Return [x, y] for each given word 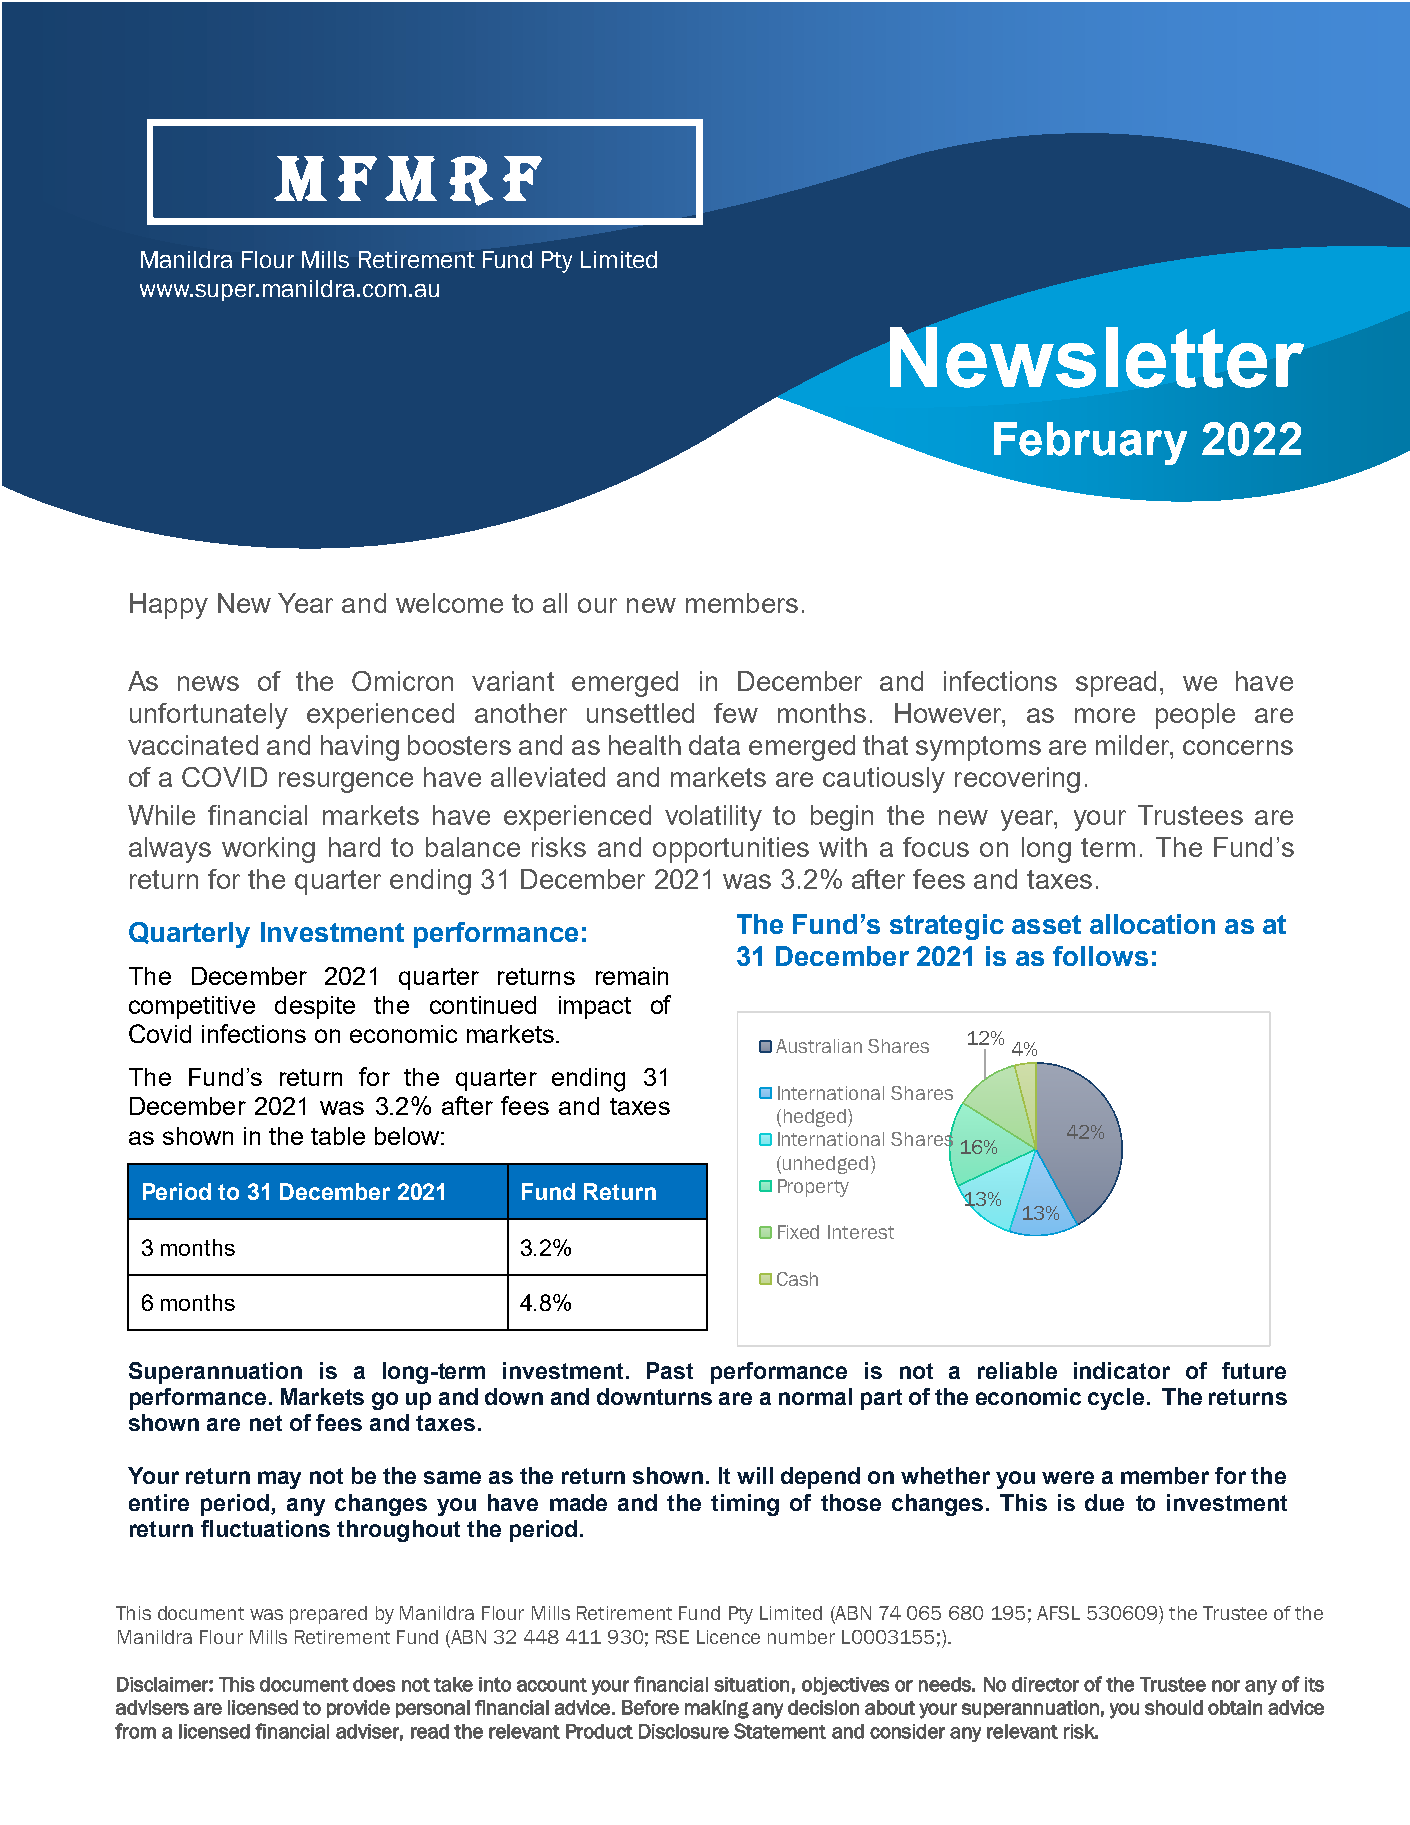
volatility [713, 818]
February [1090, 443]
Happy [169, 606]
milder [1134, 745]
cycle [1116, 1399]
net [266, 1423]
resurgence [346, 782]
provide [358, 1709]
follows [1100, 956]
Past [670, 1370]
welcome [449, 603]
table [338, 1136]
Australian [819, 1046]
